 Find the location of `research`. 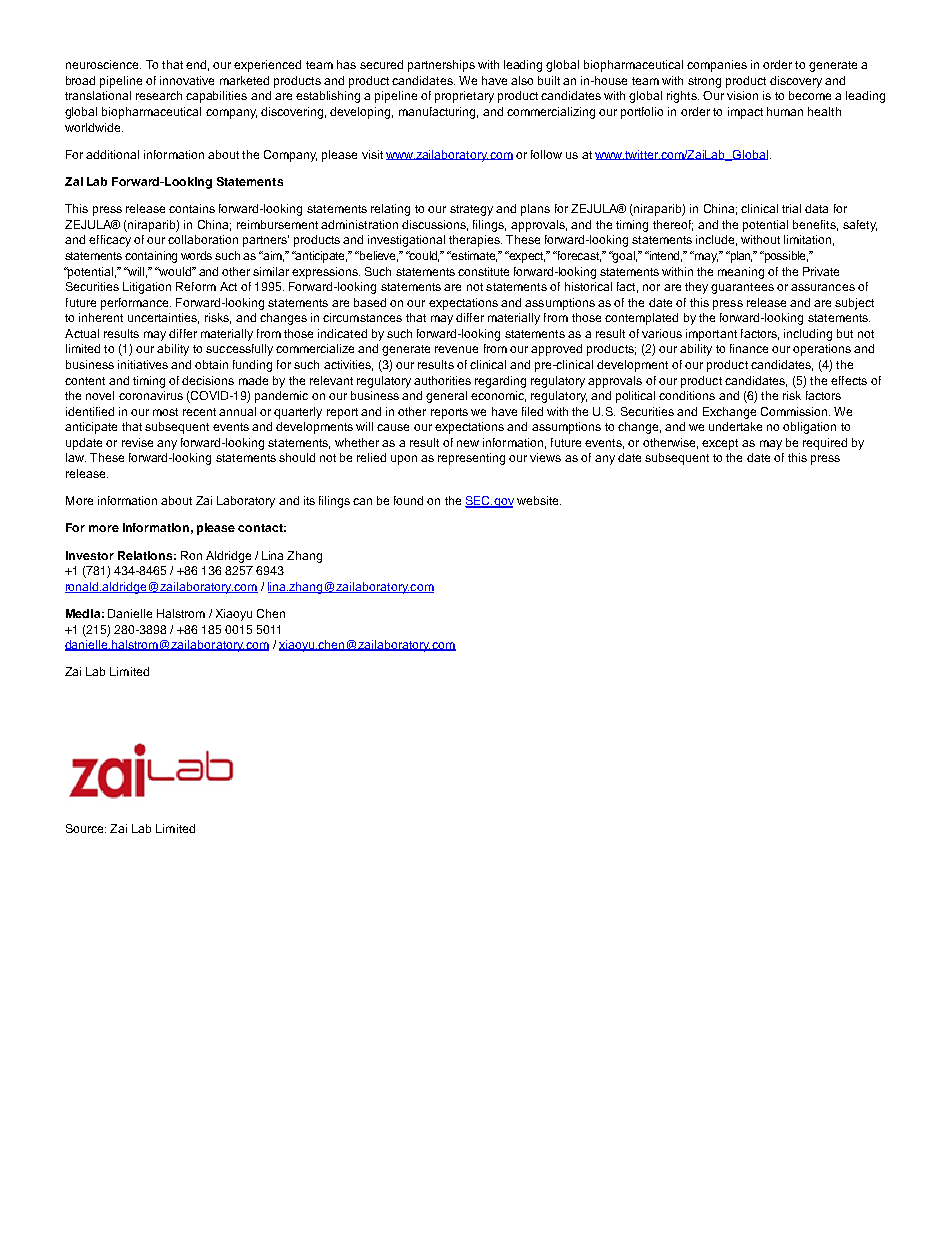

research is located at coordinates (159, 95).
